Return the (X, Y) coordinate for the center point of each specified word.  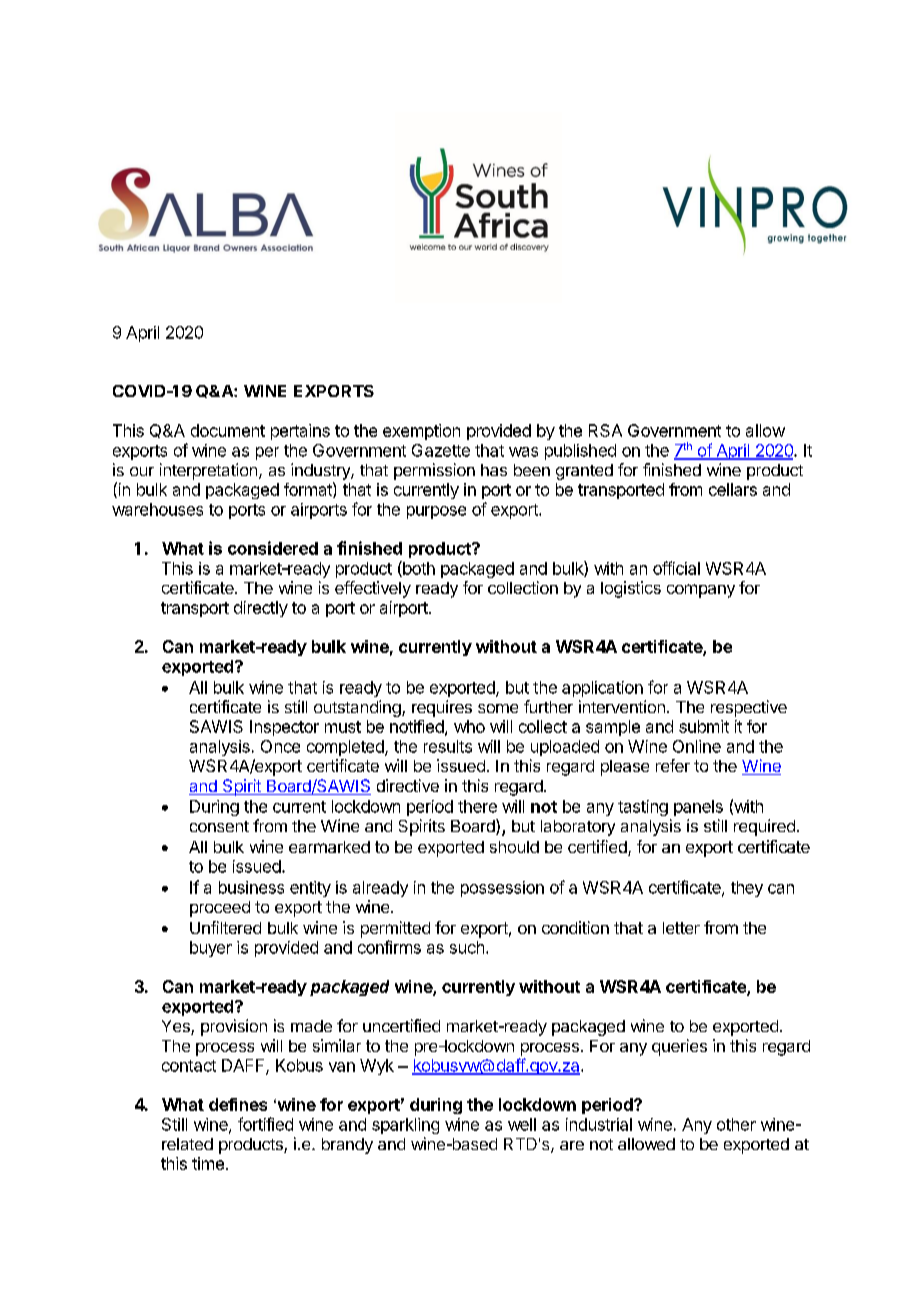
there (477, 806)
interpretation (208, 471)
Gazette (441, 450)
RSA (605, 430)
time (208, 1163)
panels (698, 808)
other (736, 1124)
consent (219, 826)
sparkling (405, 1126)
